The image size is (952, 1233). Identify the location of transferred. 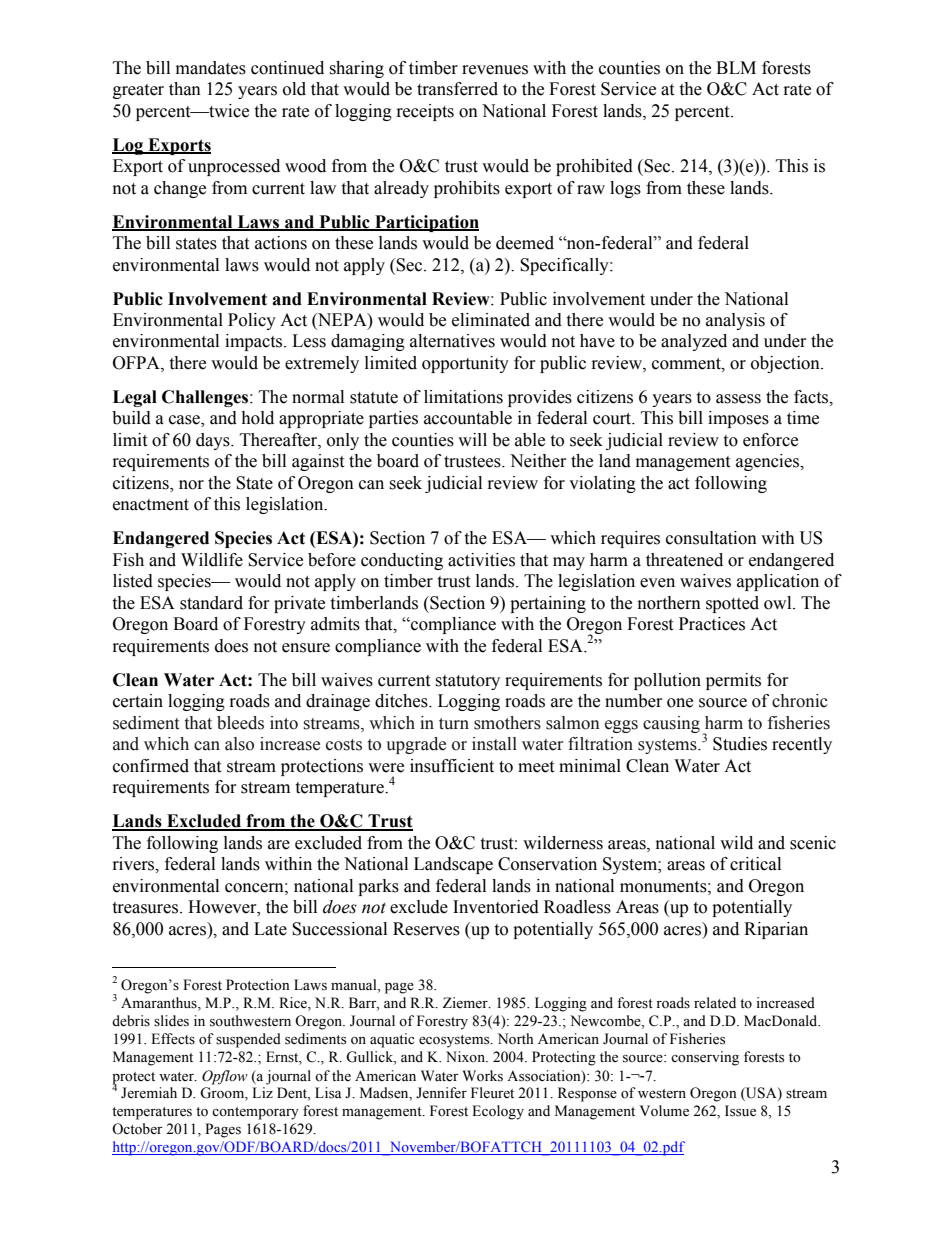
(457, 89).
